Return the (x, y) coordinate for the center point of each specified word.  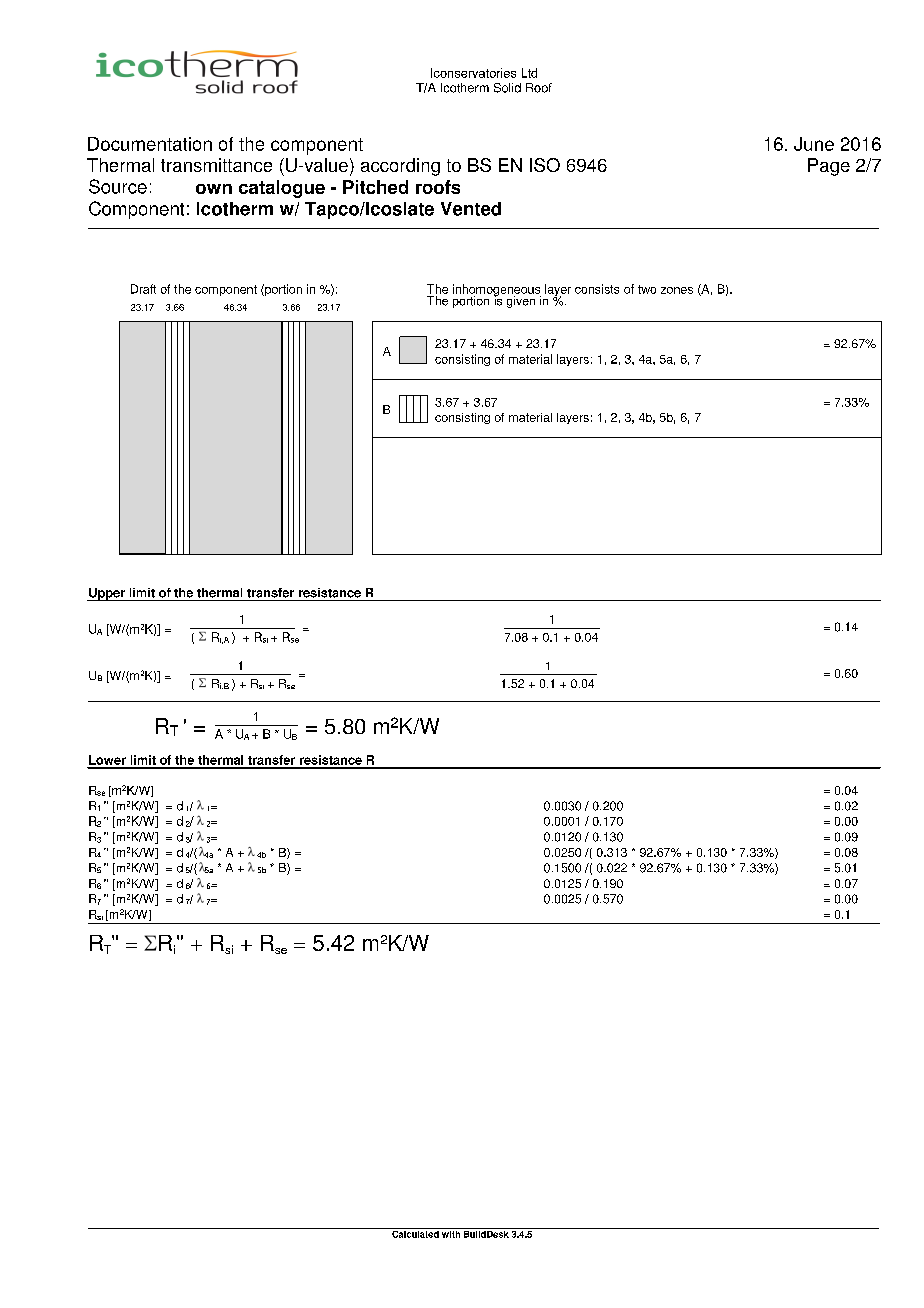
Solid (507, 88)
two (647, 289)
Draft (143, 289)
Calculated (415, 1233)
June (814, 144)
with (451, 1233)
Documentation (150, 144)
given (521, 302)
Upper (107, 594)
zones (677, 290)
